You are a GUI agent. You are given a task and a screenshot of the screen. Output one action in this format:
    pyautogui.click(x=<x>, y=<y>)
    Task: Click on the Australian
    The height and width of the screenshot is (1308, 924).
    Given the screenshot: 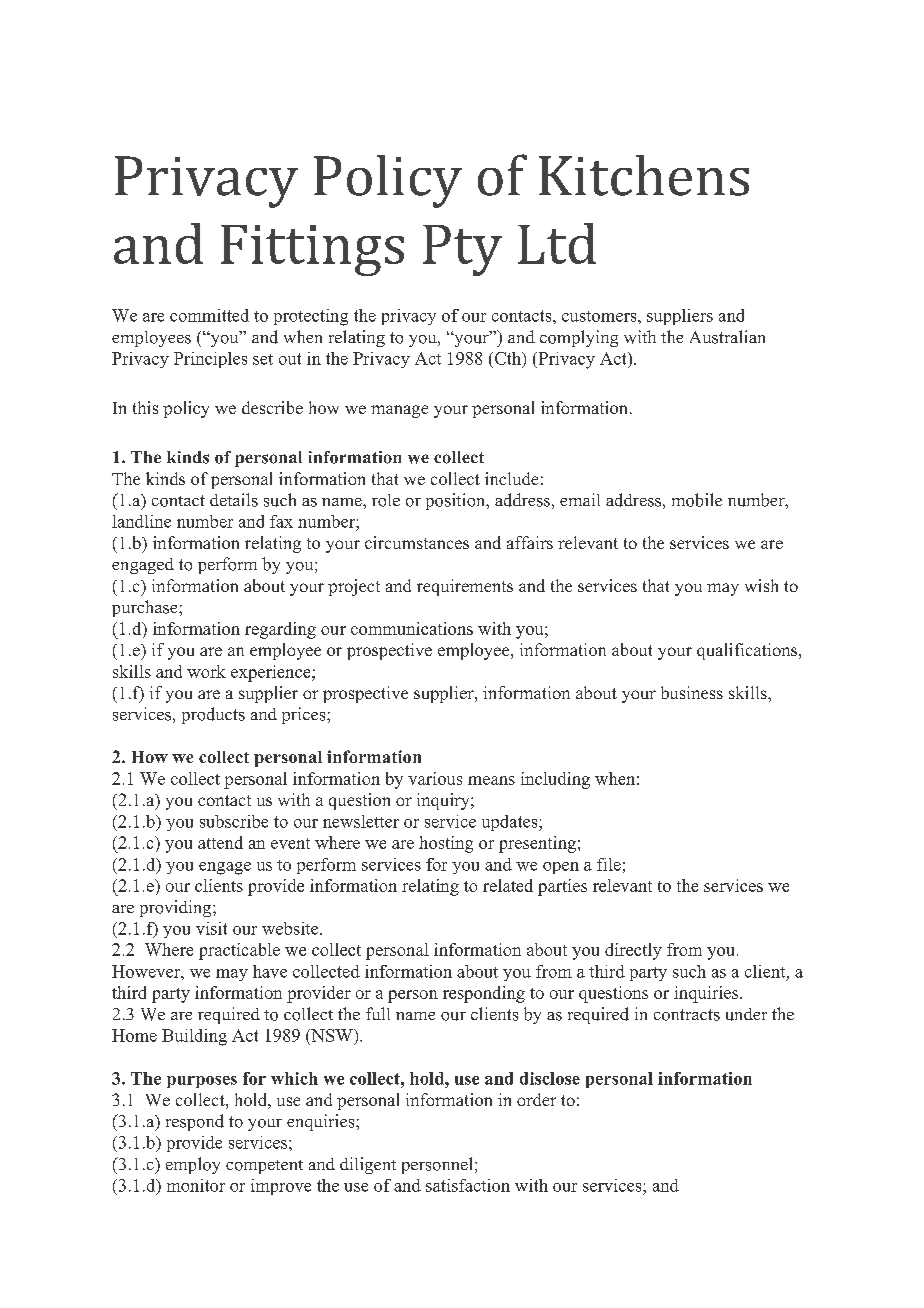 What is the action you would take?
    pyautogui.click(x=727, y=337)
